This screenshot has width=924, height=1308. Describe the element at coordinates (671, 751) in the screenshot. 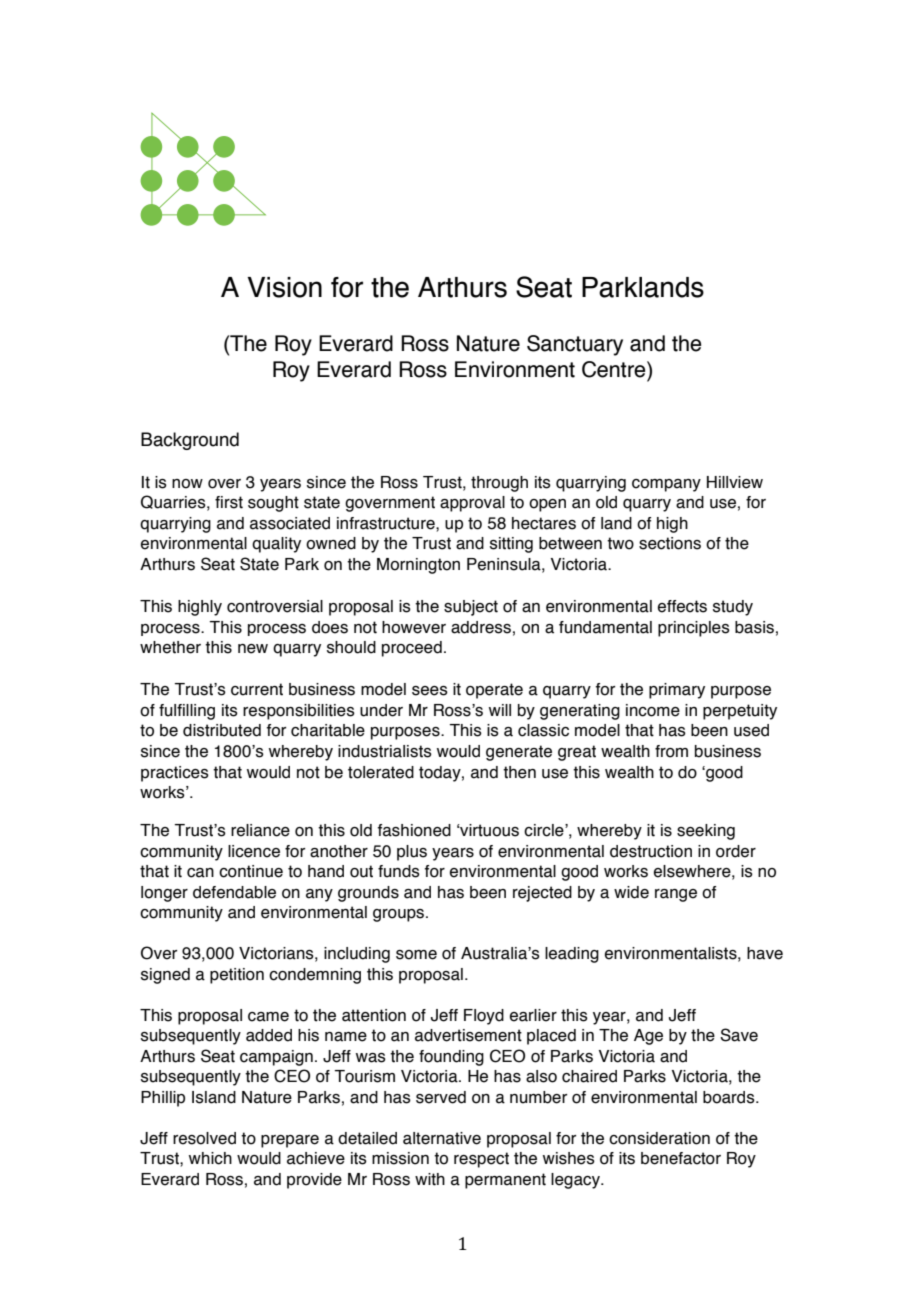

I see `from` at that location.
